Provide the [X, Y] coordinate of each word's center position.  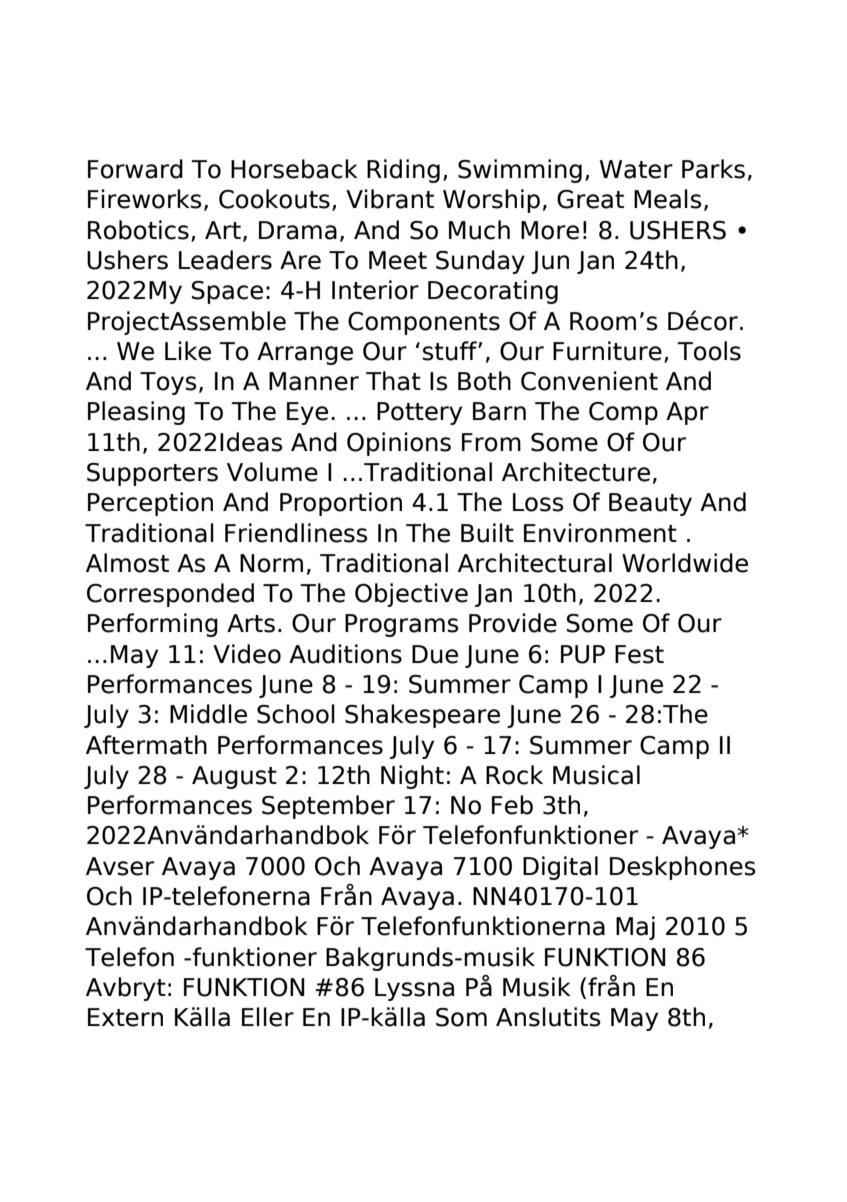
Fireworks [145, 199]
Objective [411, 595]
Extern [125, 1017]
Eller [268, 1017]
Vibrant [390, 199]
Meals [668, 199]
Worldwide [685, 563]
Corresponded [170, 595]
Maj [635, 928]
